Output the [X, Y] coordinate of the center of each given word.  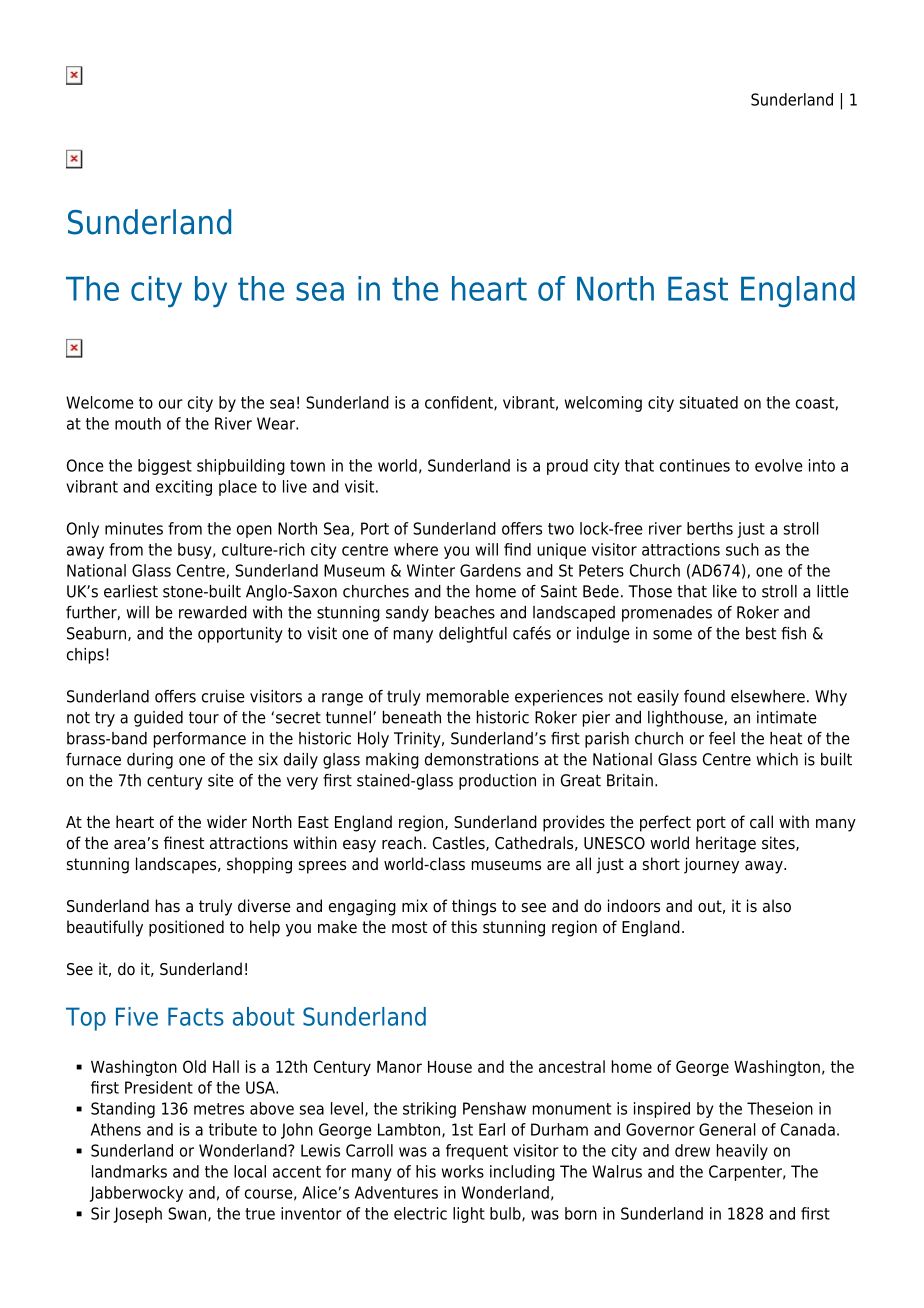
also [777, 906]
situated [708, 402]
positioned [186, 928]
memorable [468, 696]
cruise [223, 696]
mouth [138, 423]
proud [567, 467]
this [464, 927]
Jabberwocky [136, 1194]
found [704, 696]
